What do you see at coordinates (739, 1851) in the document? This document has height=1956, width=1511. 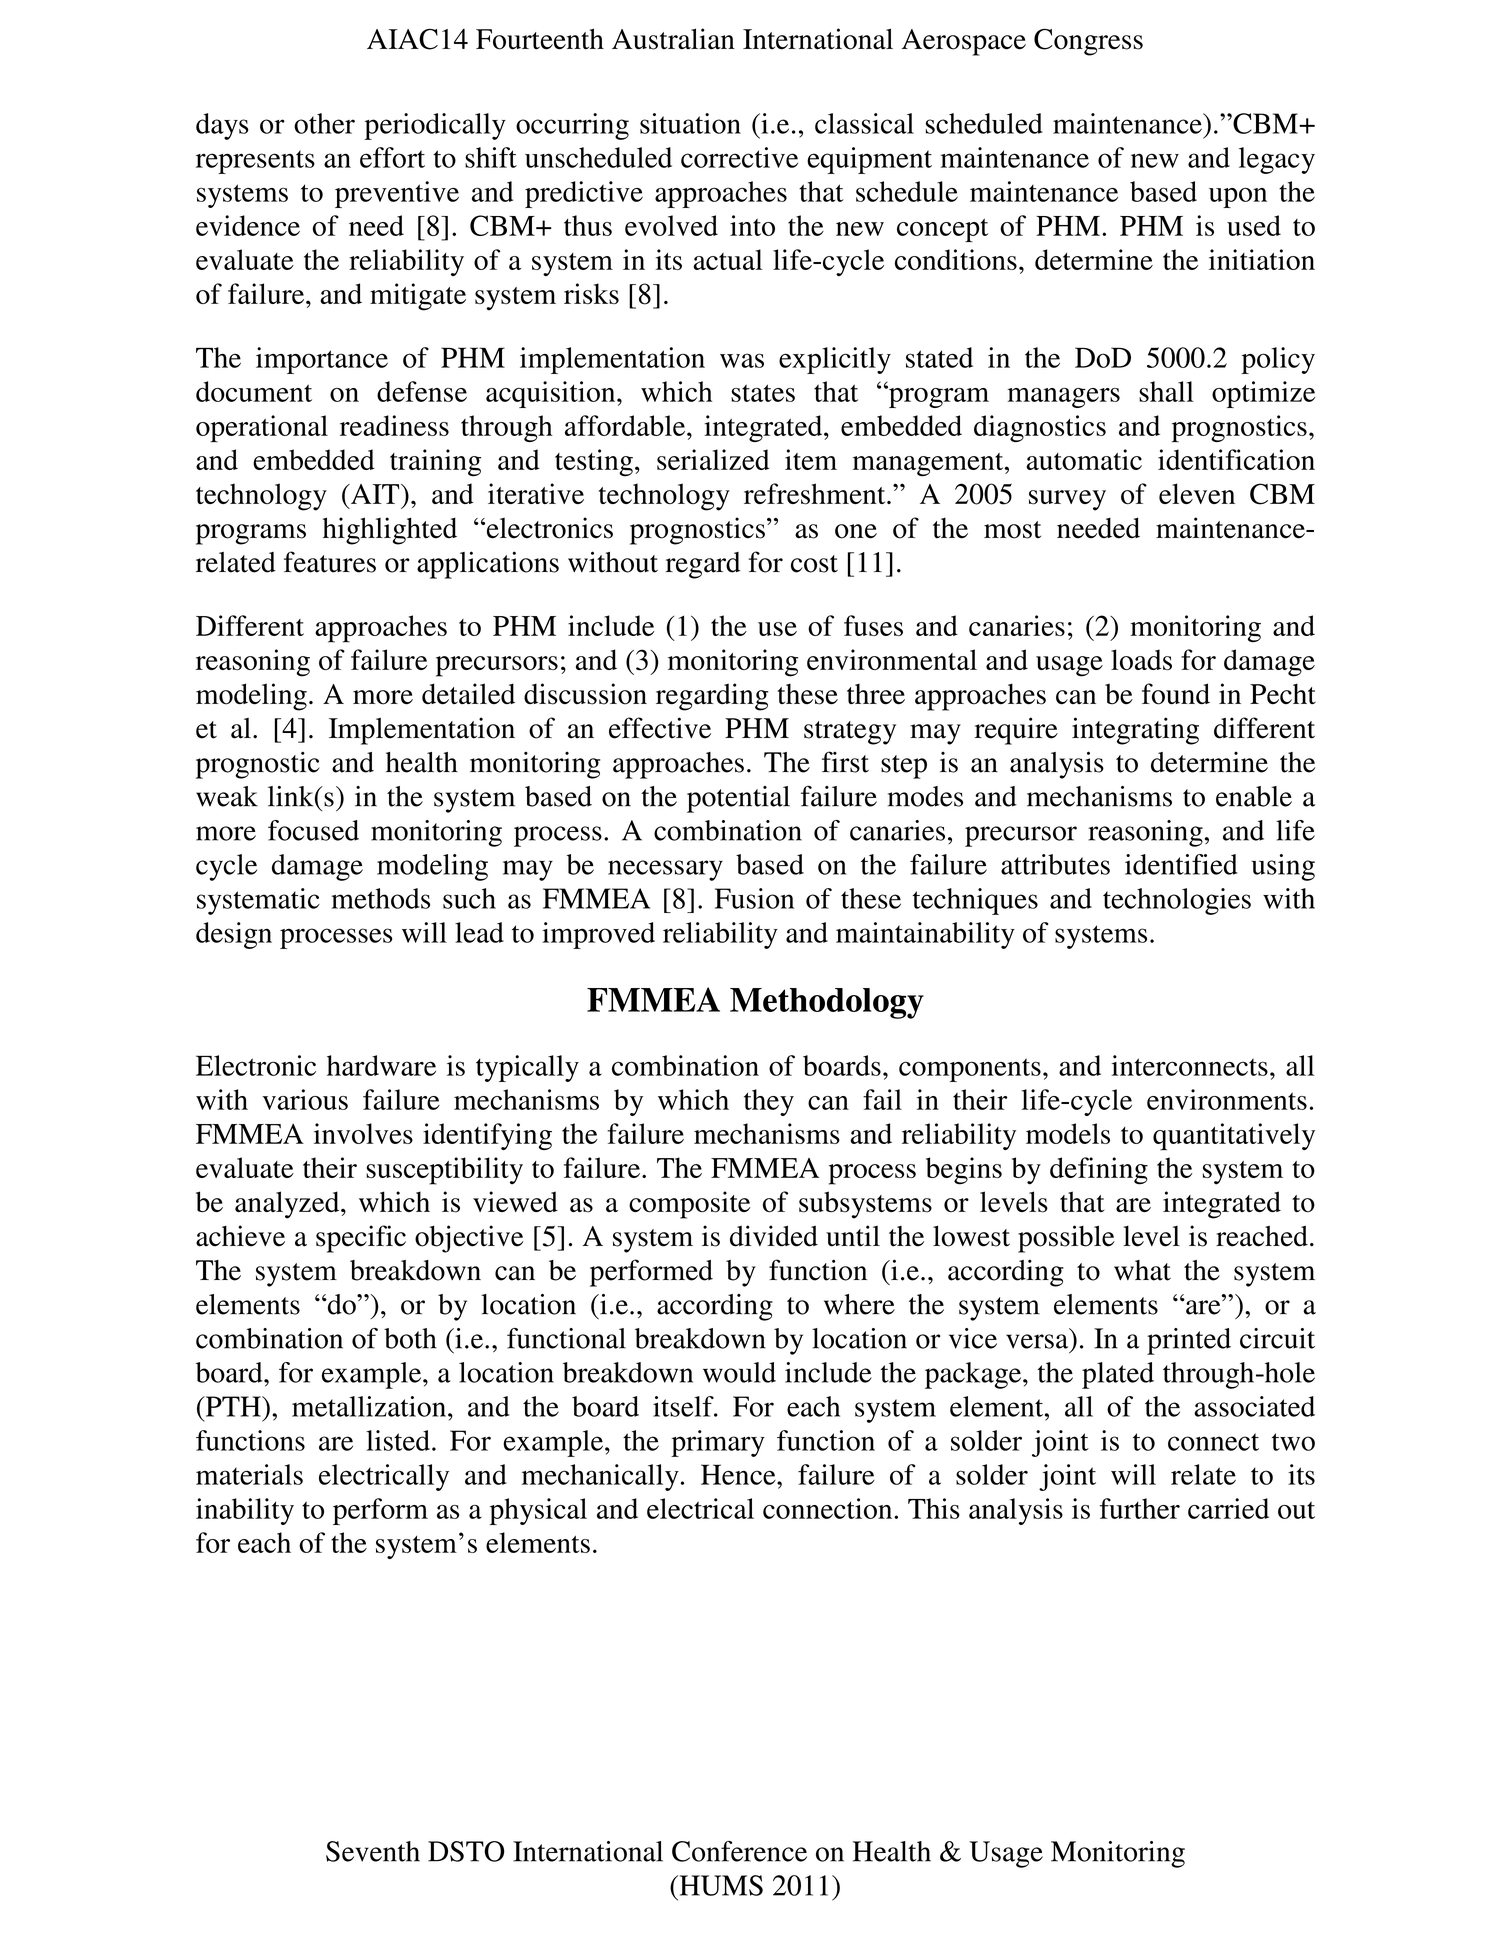 I see `Conference` at bounding box center [739, 1851].
